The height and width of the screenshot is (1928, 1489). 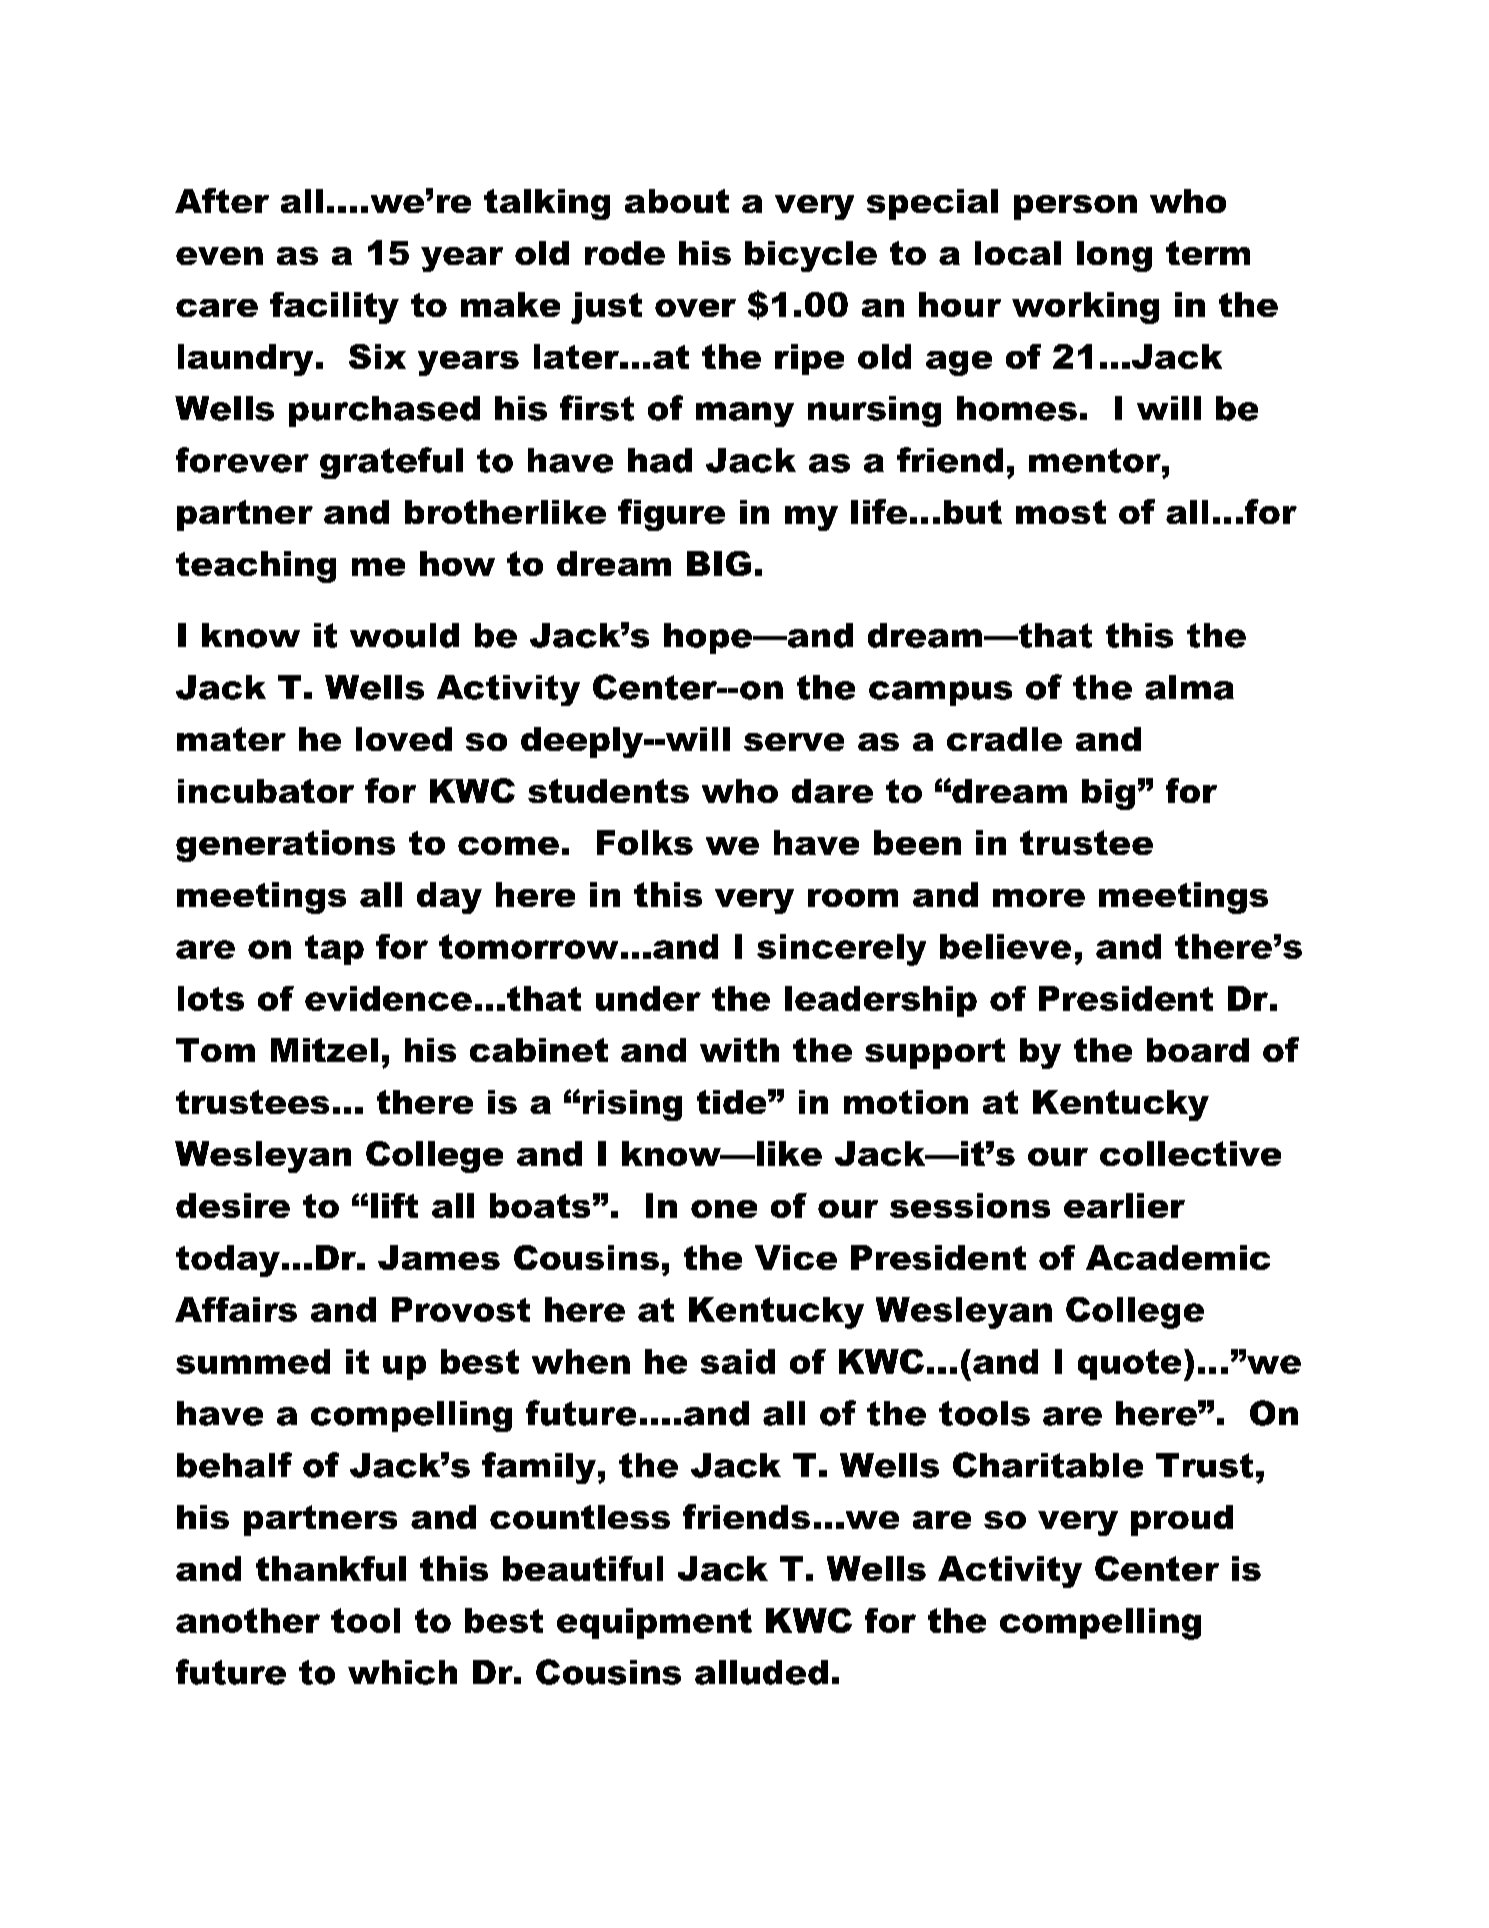 I want to click on about, so click(x=677, y=201).
